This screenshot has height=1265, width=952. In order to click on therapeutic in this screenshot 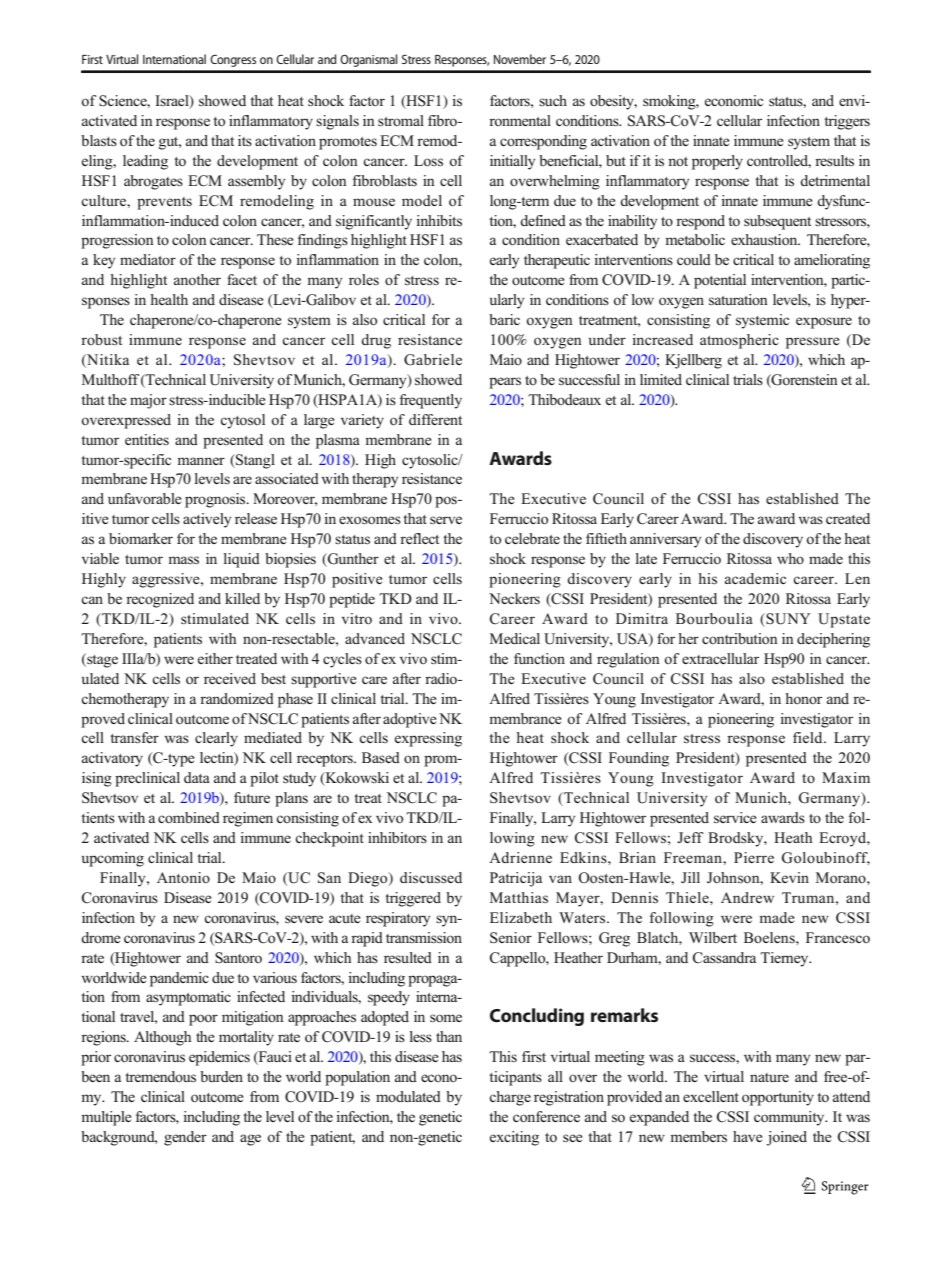, I will do `click(557, 261)`.
